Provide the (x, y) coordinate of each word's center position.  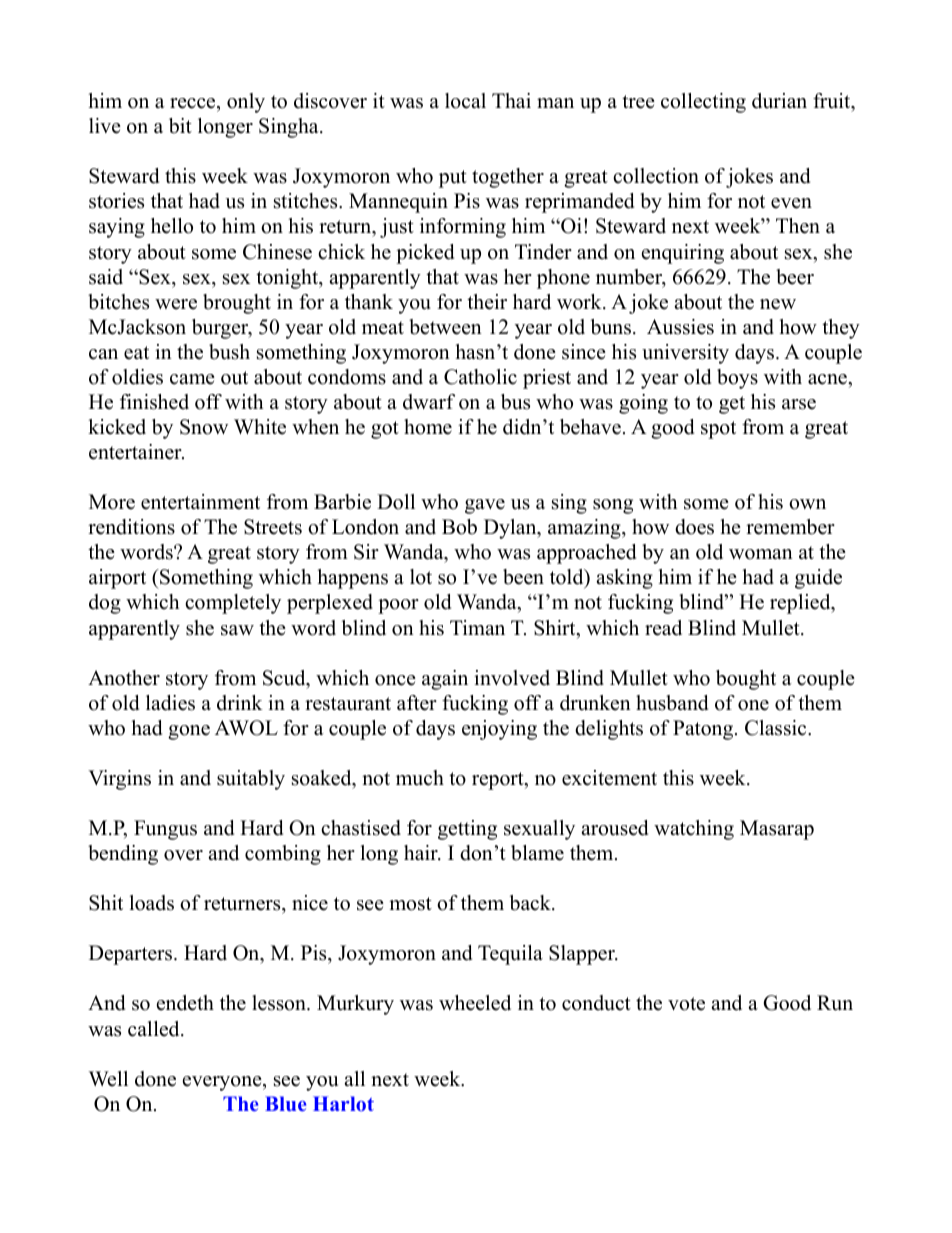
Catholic (480, 377)
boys (737, 379)
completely (233, 604)
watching (694, 830)
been (523, 577)
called (155, 1029)
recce (194, 103)
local (465, 101)
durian (779, 101)
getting (467, 830)
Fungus (165, 830)
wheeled (475, 1003)
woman (761, 554)
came (192, 379)
